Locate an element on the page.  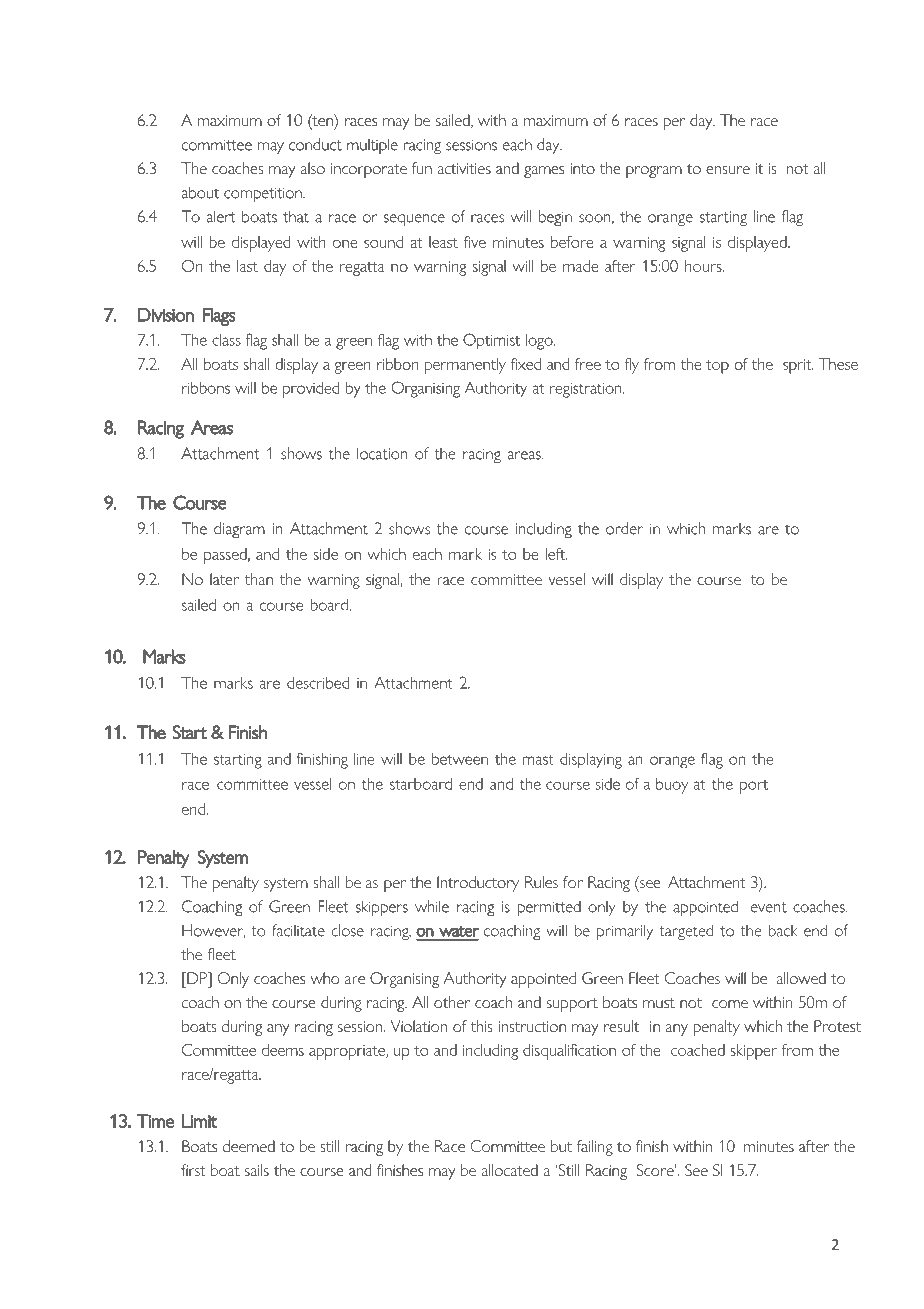
buoy is located at coordinates (672, 786).
